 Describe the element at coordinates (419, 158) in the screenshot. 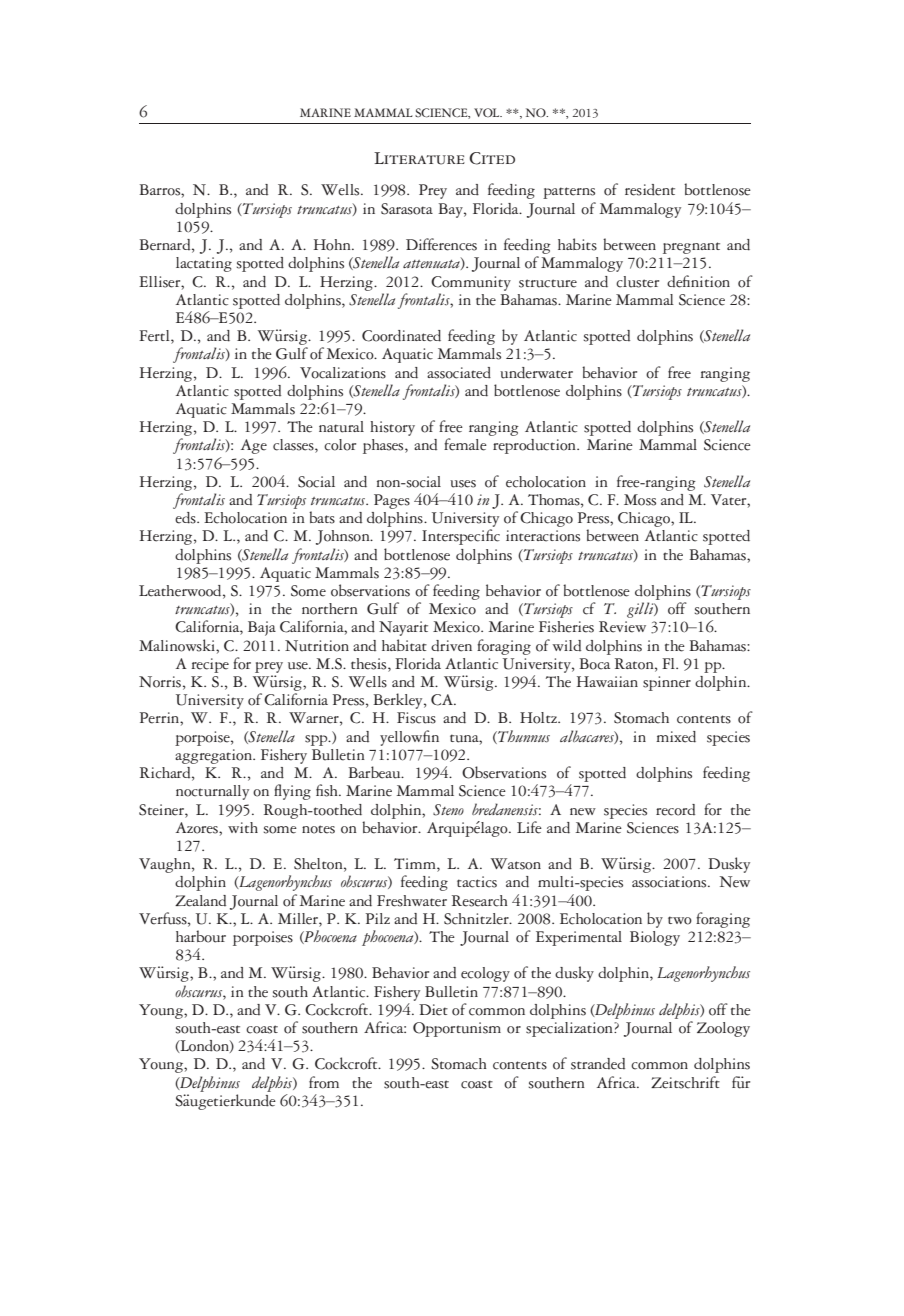

I see `Literature` at that location.
